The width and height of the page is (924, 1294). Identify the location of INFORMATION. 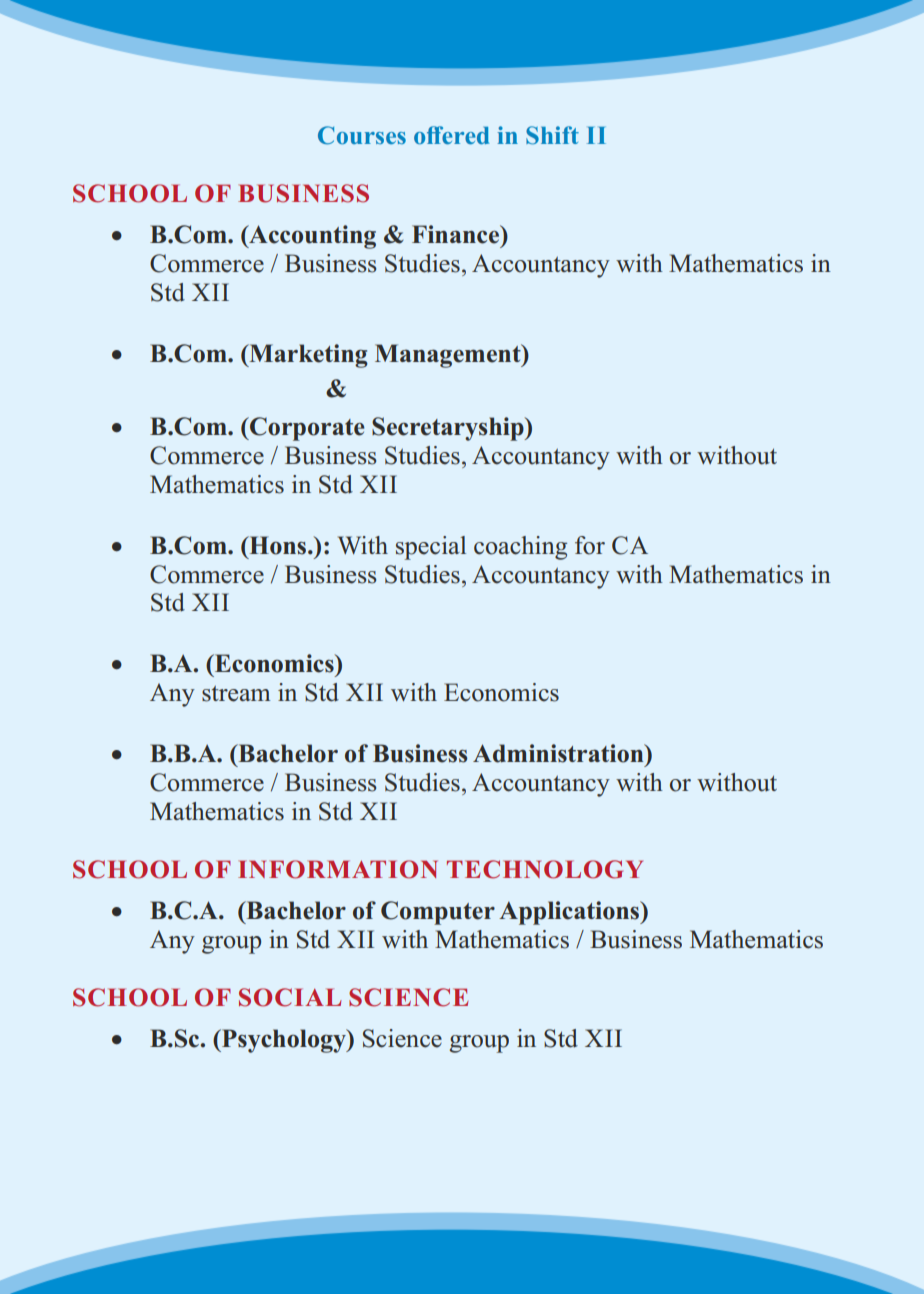
(338, 869).
